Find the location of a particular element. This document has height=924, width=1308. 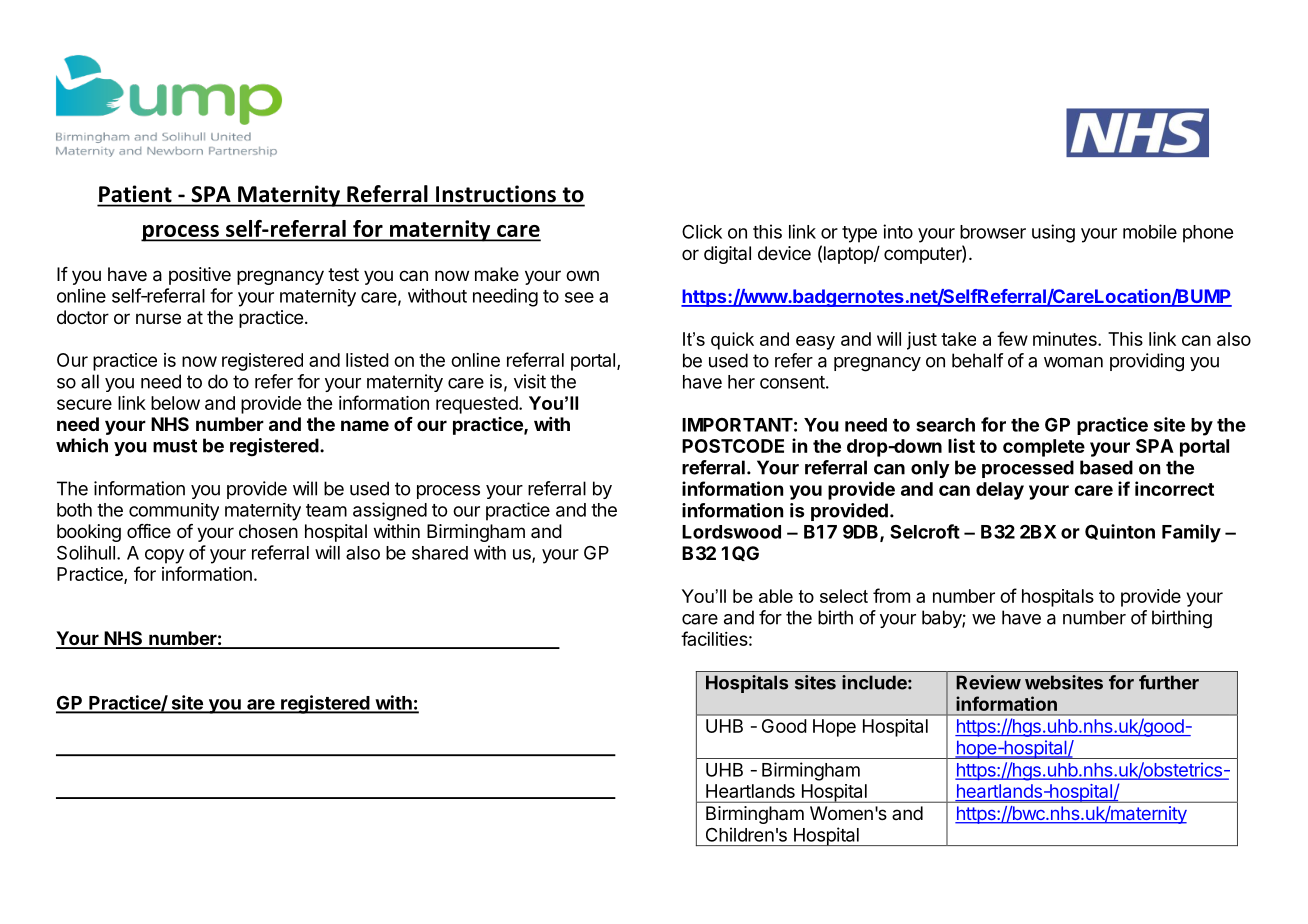

Click is located at coordinates (702, 231).
